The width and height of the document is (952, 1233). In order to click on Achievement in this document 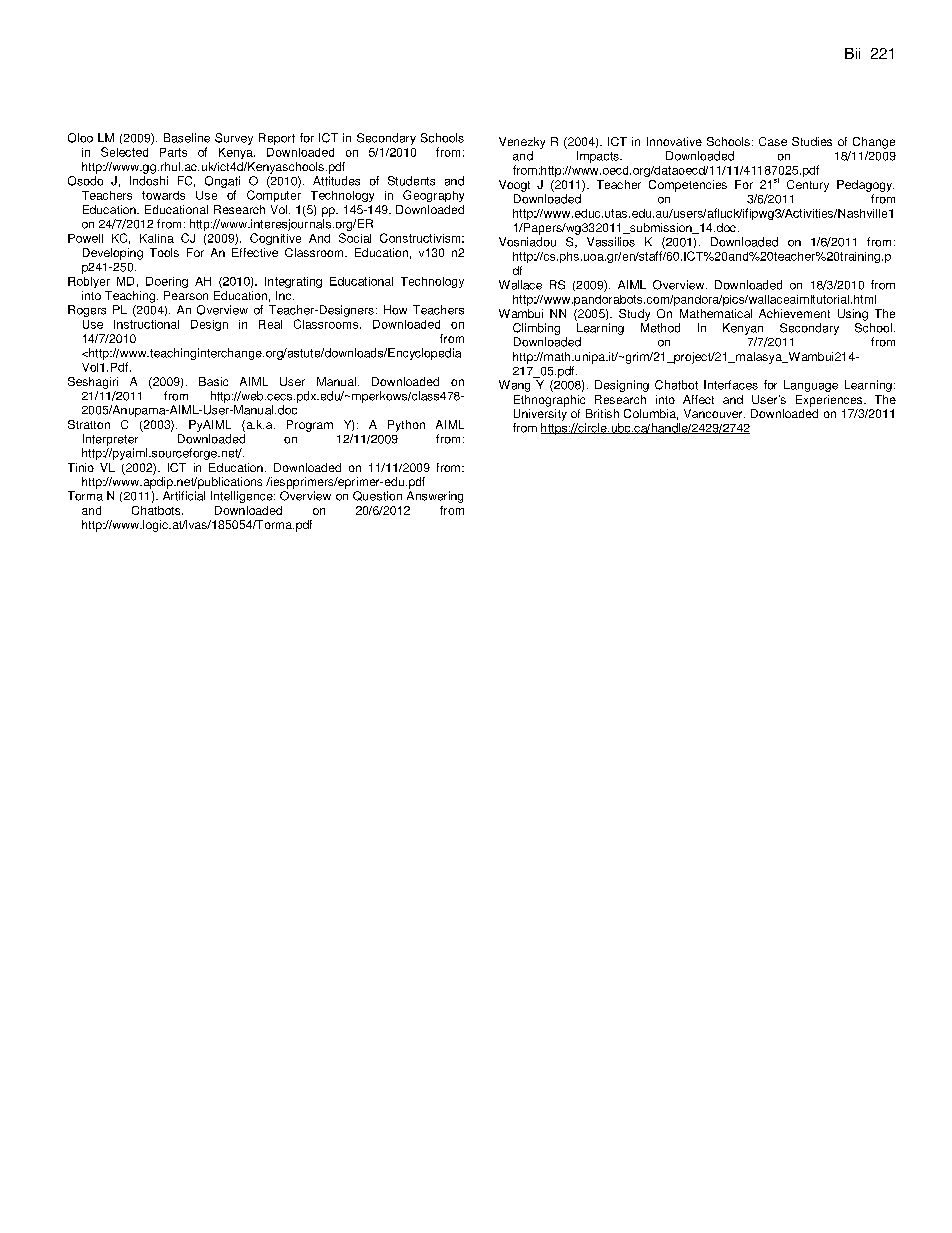, I will do `click(794, 313)`.
